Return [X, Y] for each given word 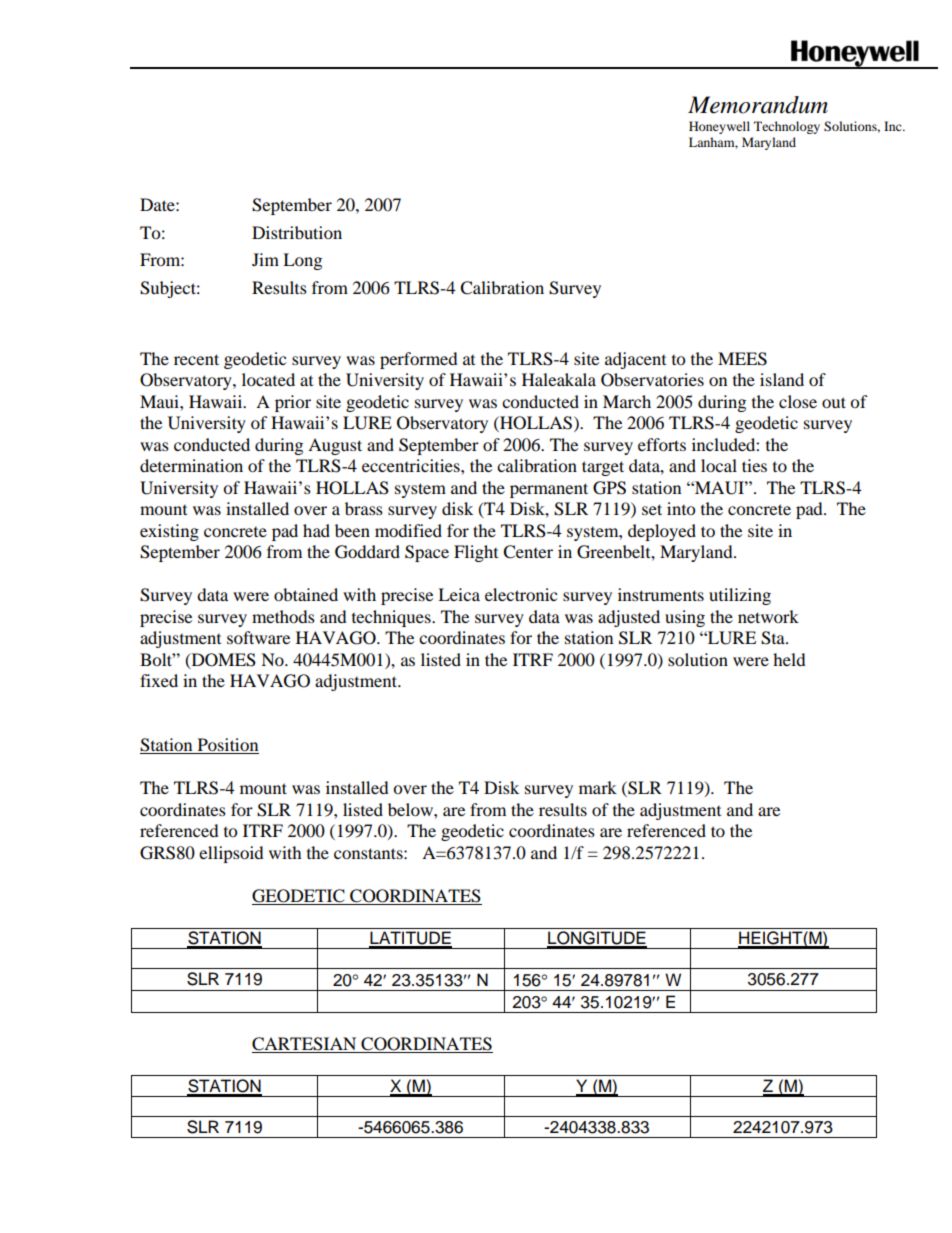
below [411, 809]
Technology [787, 127]
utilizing [740, 596]
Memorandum [758, 105]
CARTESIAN [304, 1044]
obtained [306, 594]
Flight [476, 553]
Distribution [297, 232]
